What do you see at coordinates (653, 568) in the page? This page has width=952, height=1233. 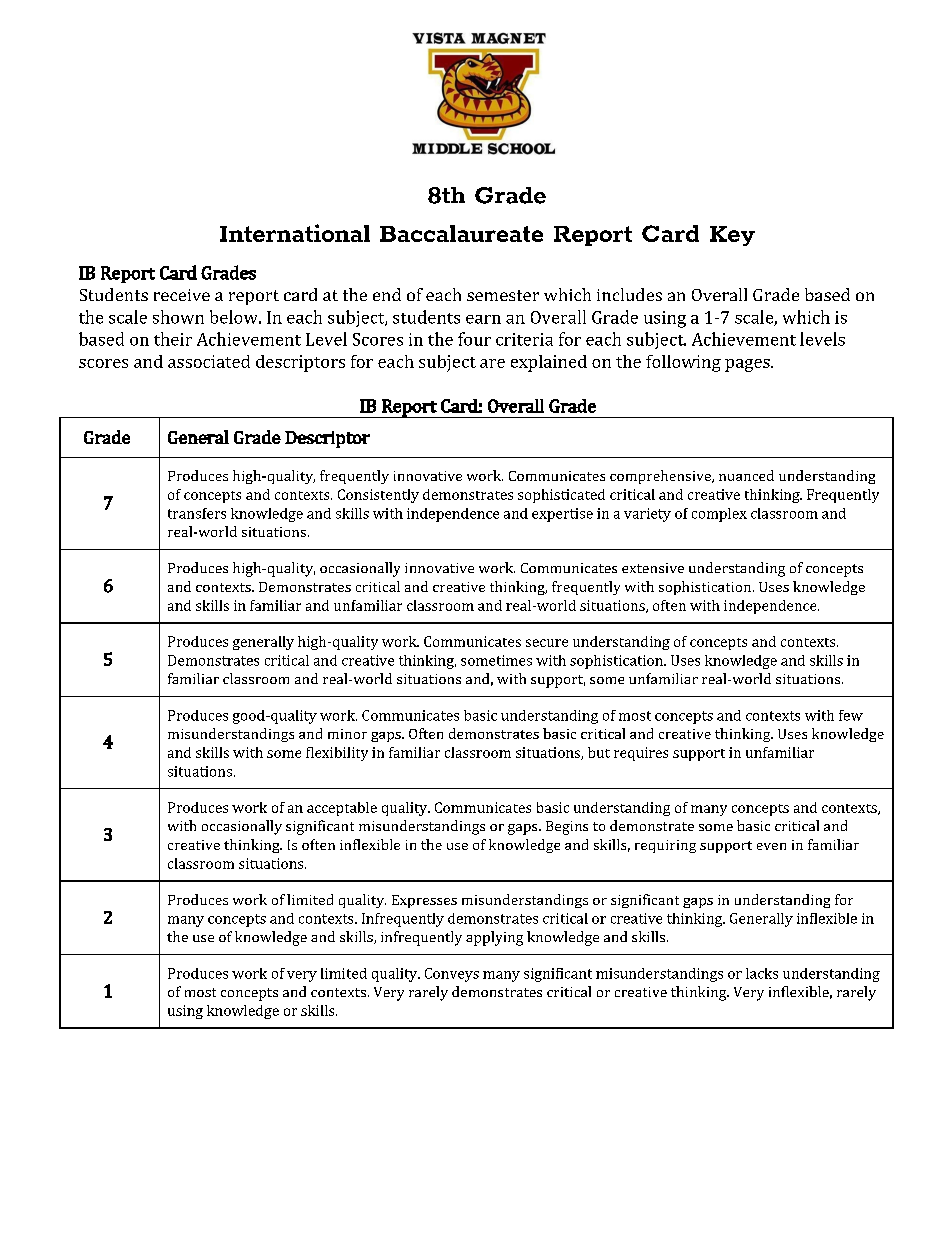 I see `extensive` at bounding box center [653, 568].
